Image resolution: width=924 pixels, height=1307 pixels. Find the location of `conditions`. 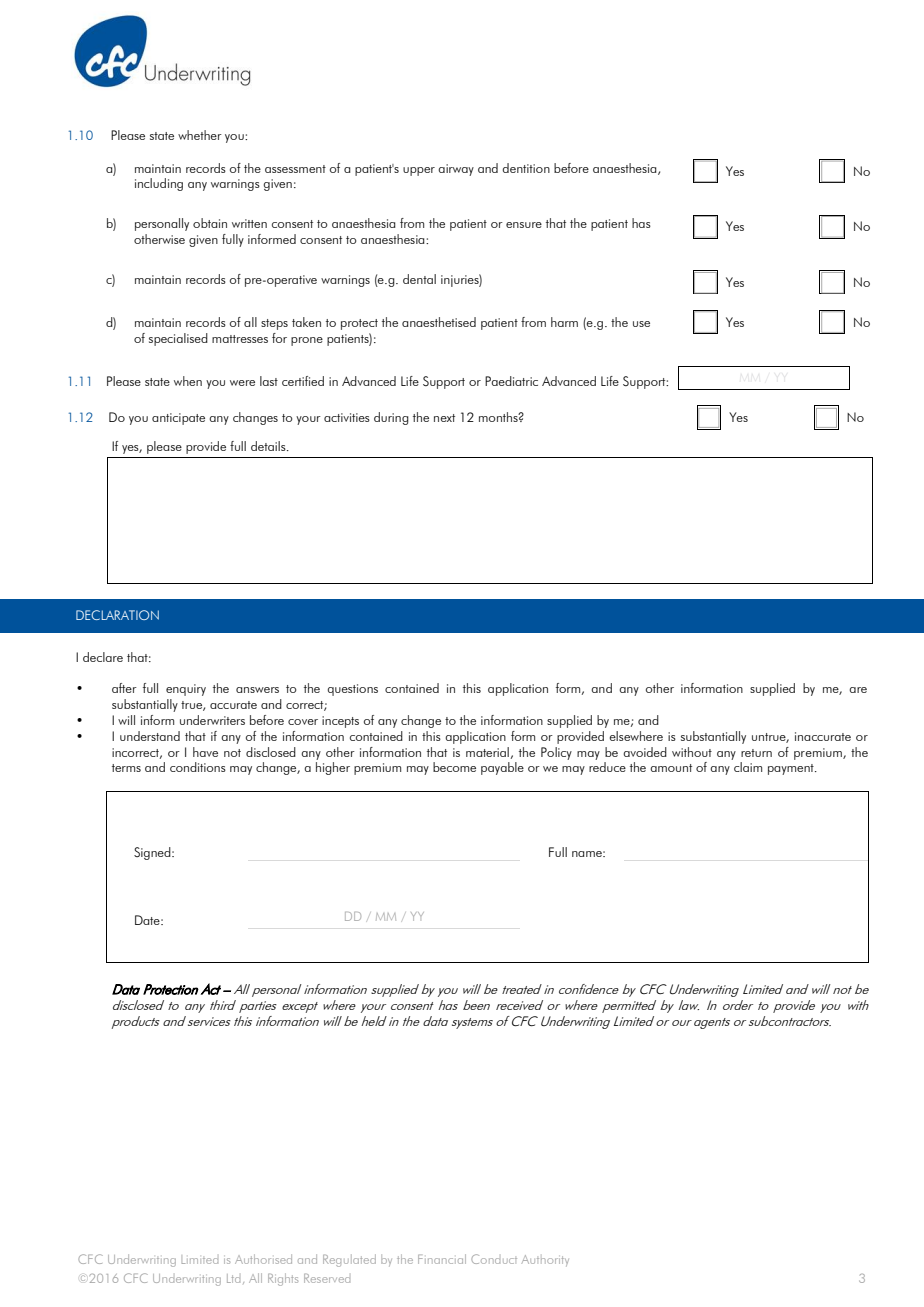

conditions is located at coordinates (198, 767).
